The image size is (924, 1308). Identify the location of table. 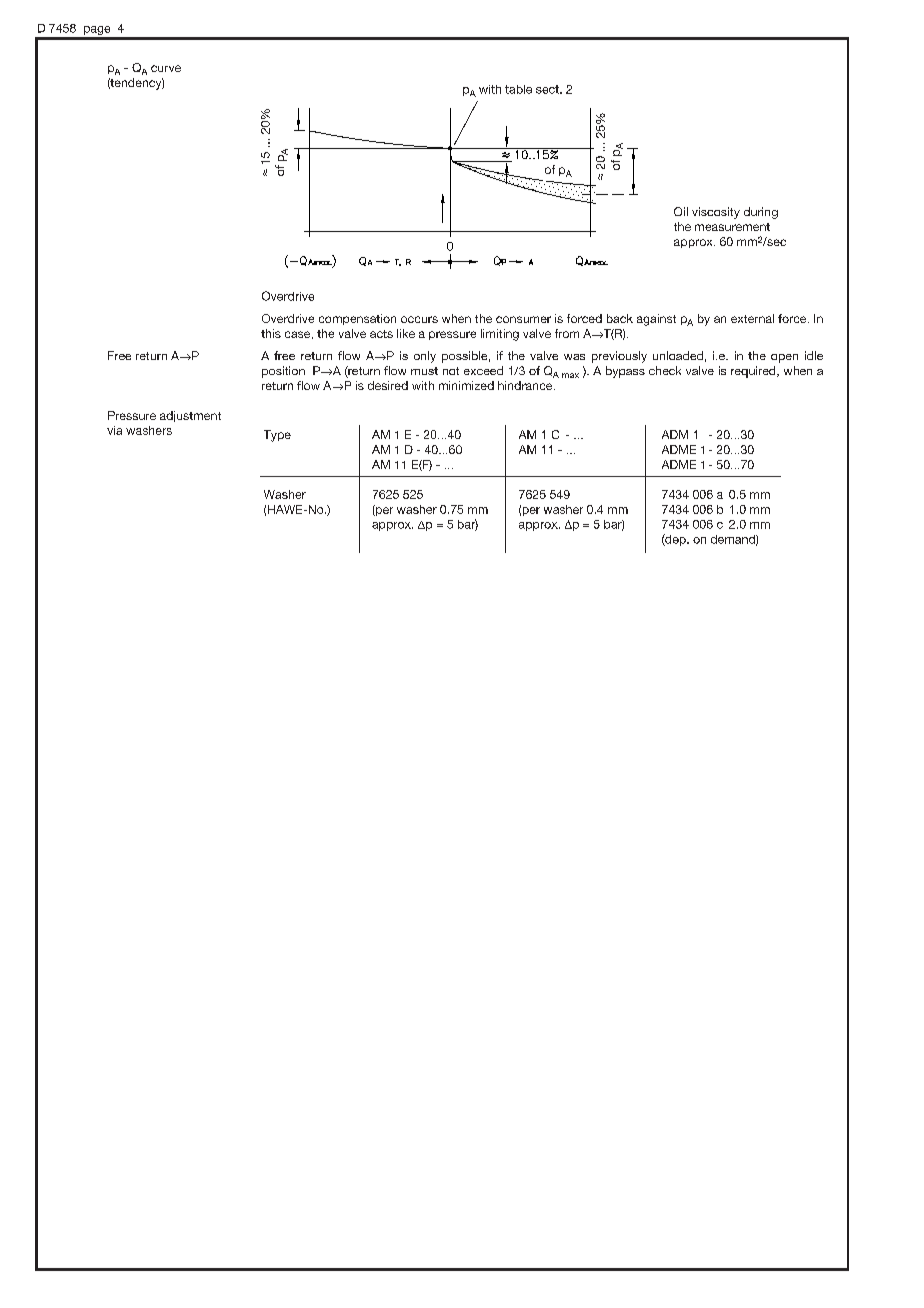
(518, 89).
